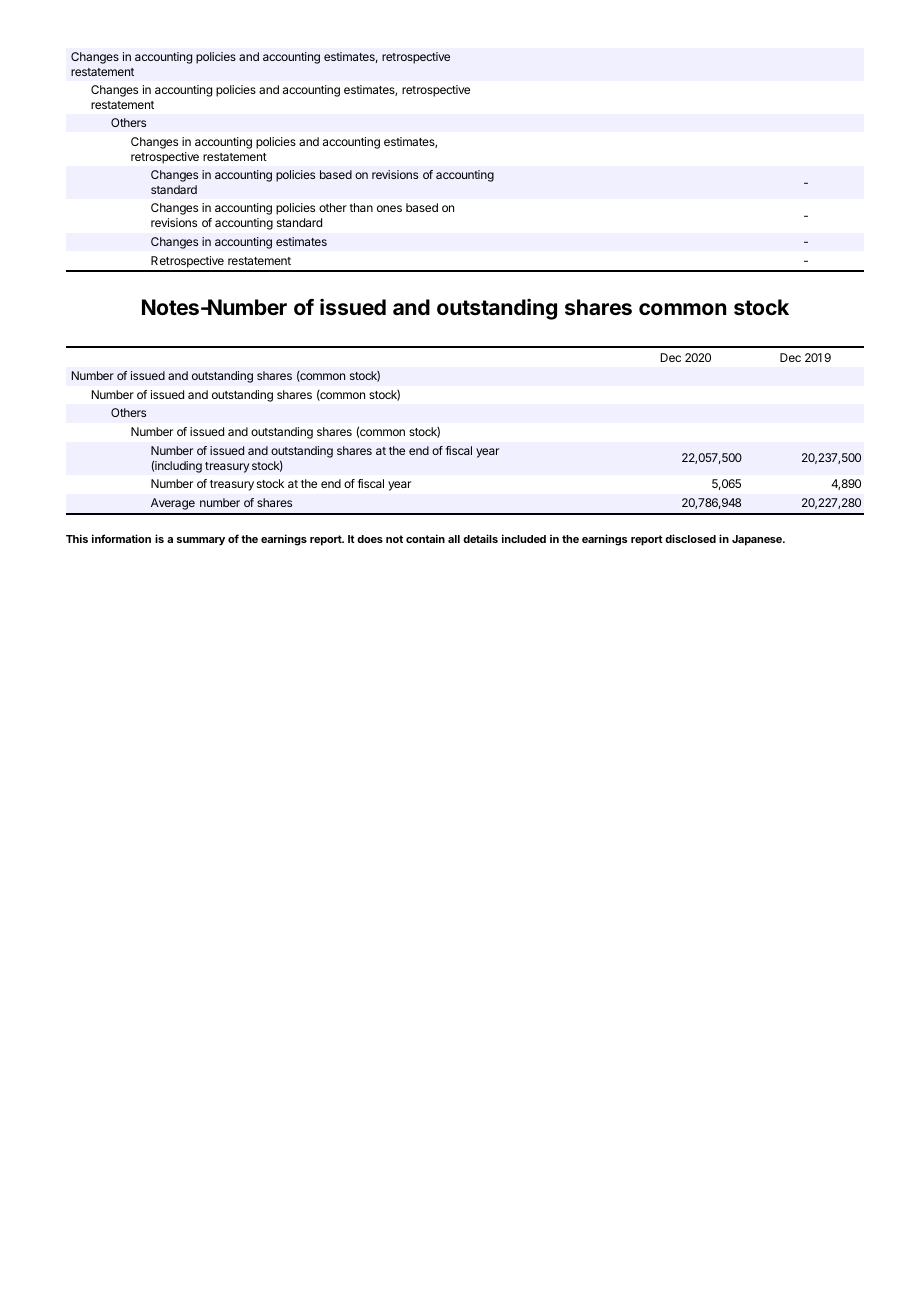 The image size is (924, 1308). What do you see at coordinates (389, 208) in the image?
I see `ones` at bounding box center [389, 208].
